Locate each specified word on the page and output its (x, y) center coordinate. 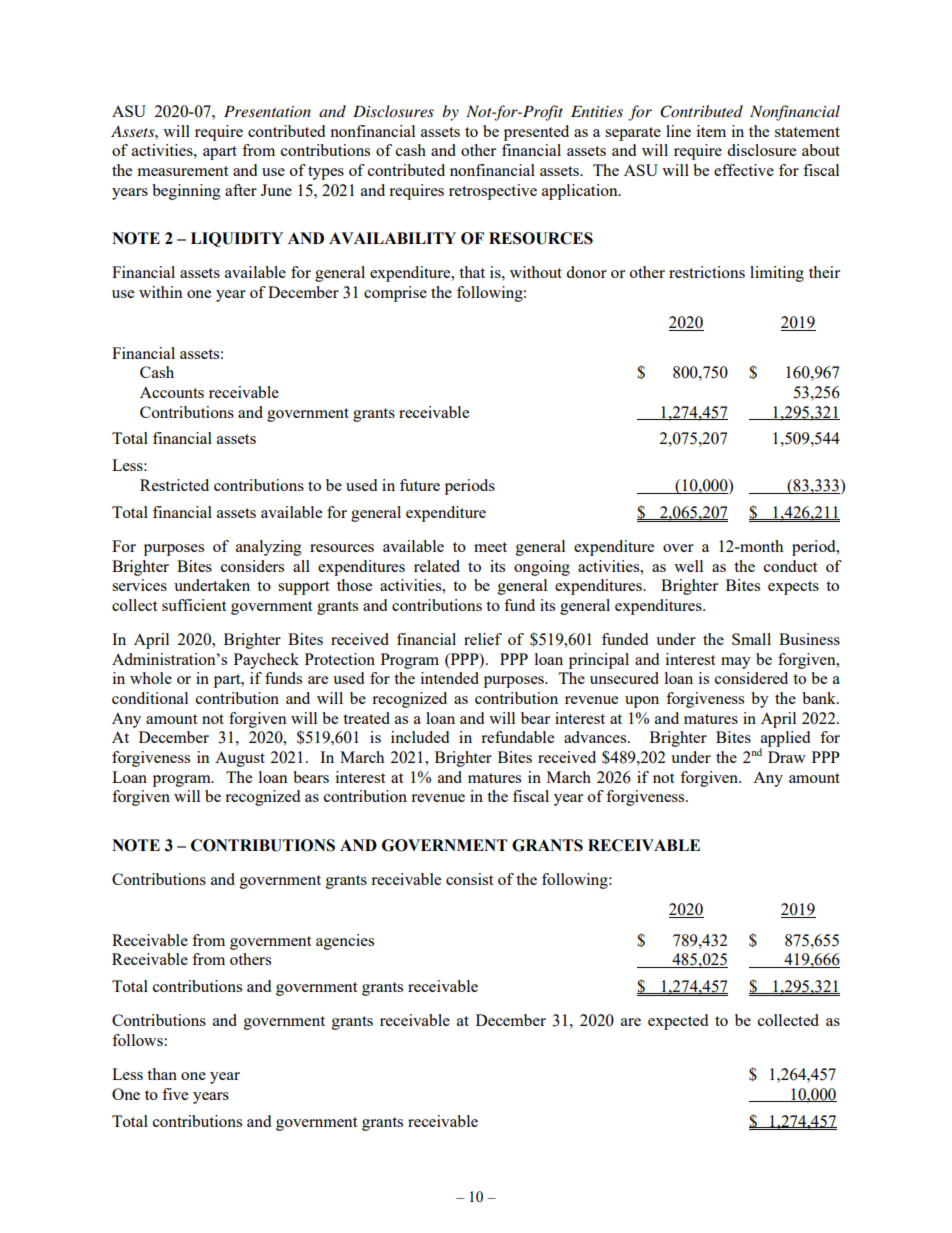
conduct (790, 566)
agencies (345, 942)
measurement (182, 171)
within (161, 292)
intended (450, 678)
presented (536, 133)
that (472, 272)
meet (490, 547)
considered (751, 678)
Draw (787, 757)
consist (469, 879)
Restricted (174, 485)
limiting (777, 274)
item (711, 131)
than (162, 1074)
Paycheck (266, 661)
